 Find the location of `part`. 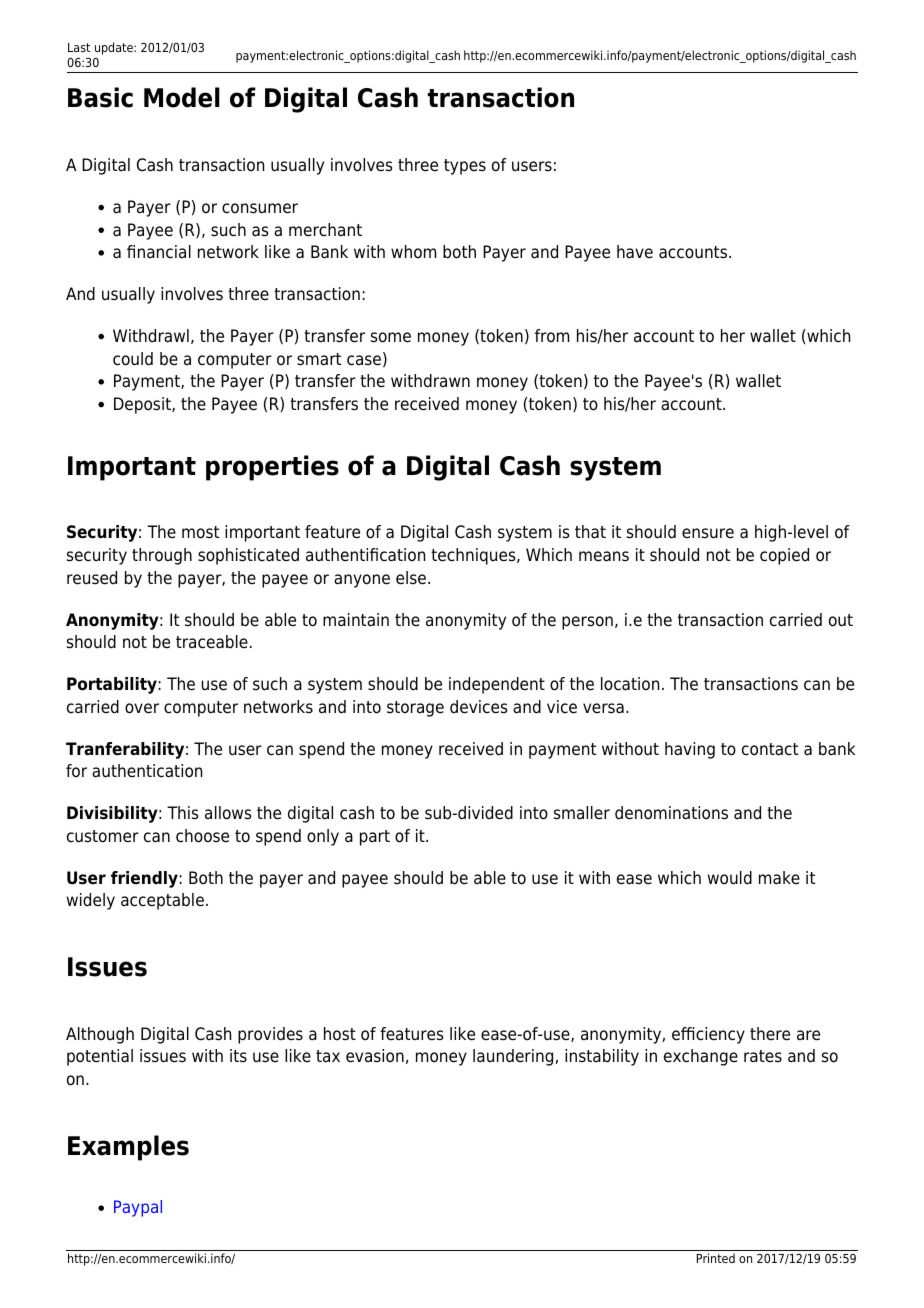

part is located at coordinates (375, 838).
